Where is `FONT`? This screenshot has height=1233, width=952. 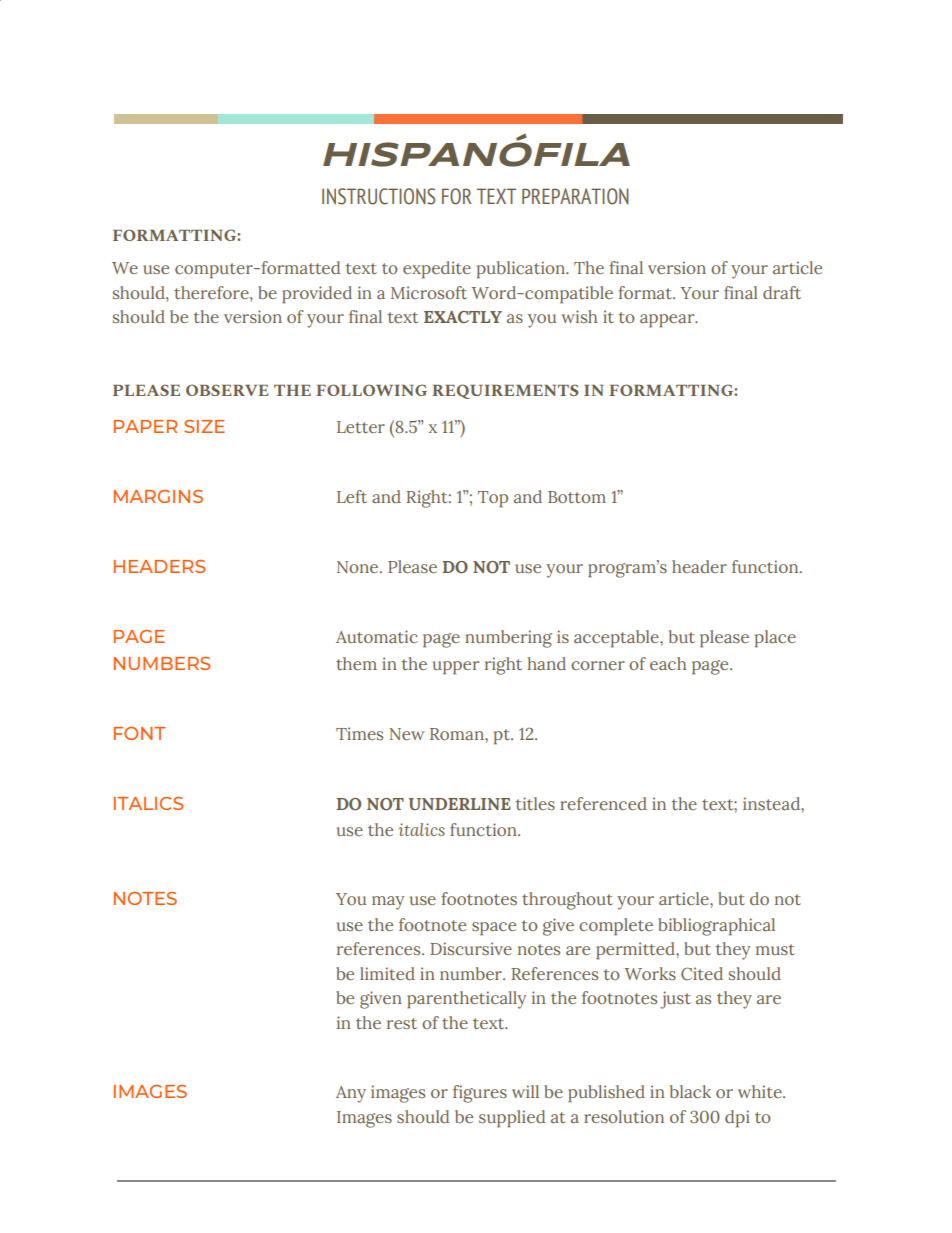
FONT is located at coordinates (140, 733).
